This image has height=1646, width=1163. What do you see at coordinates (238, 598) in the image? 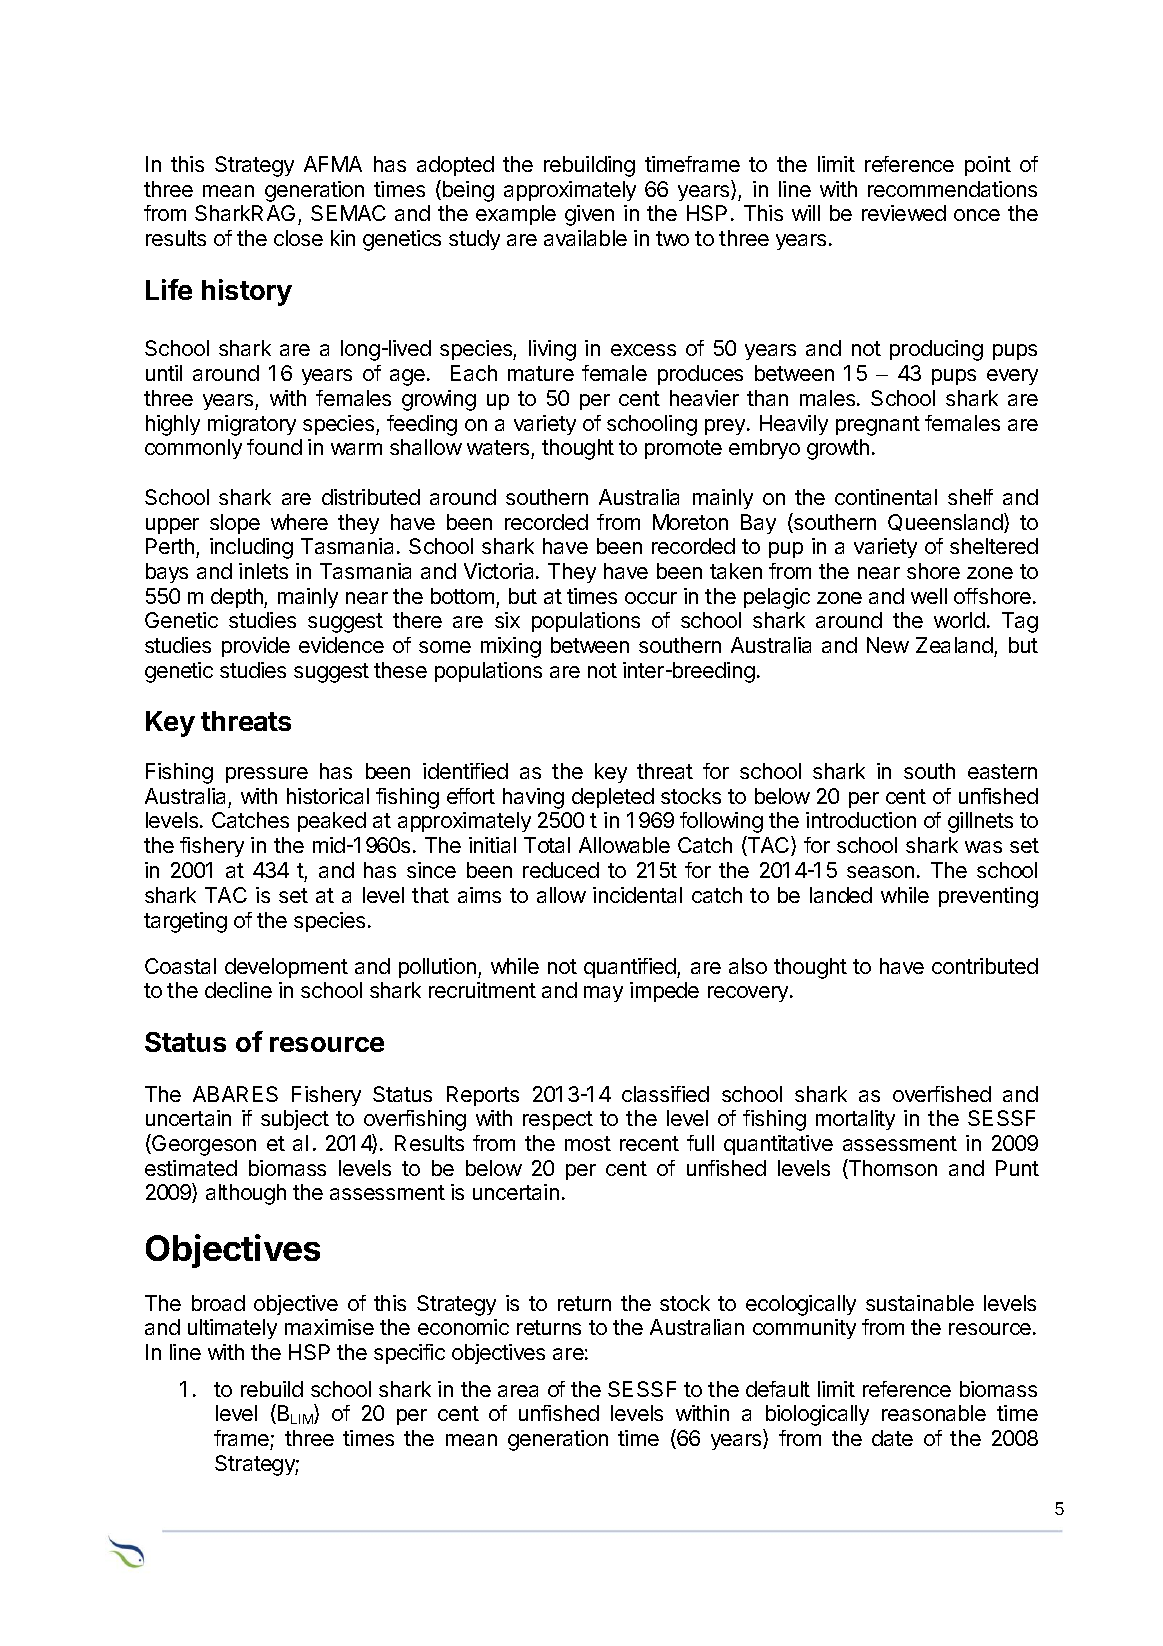
I see `depth` at bounding box center [238, 598].
